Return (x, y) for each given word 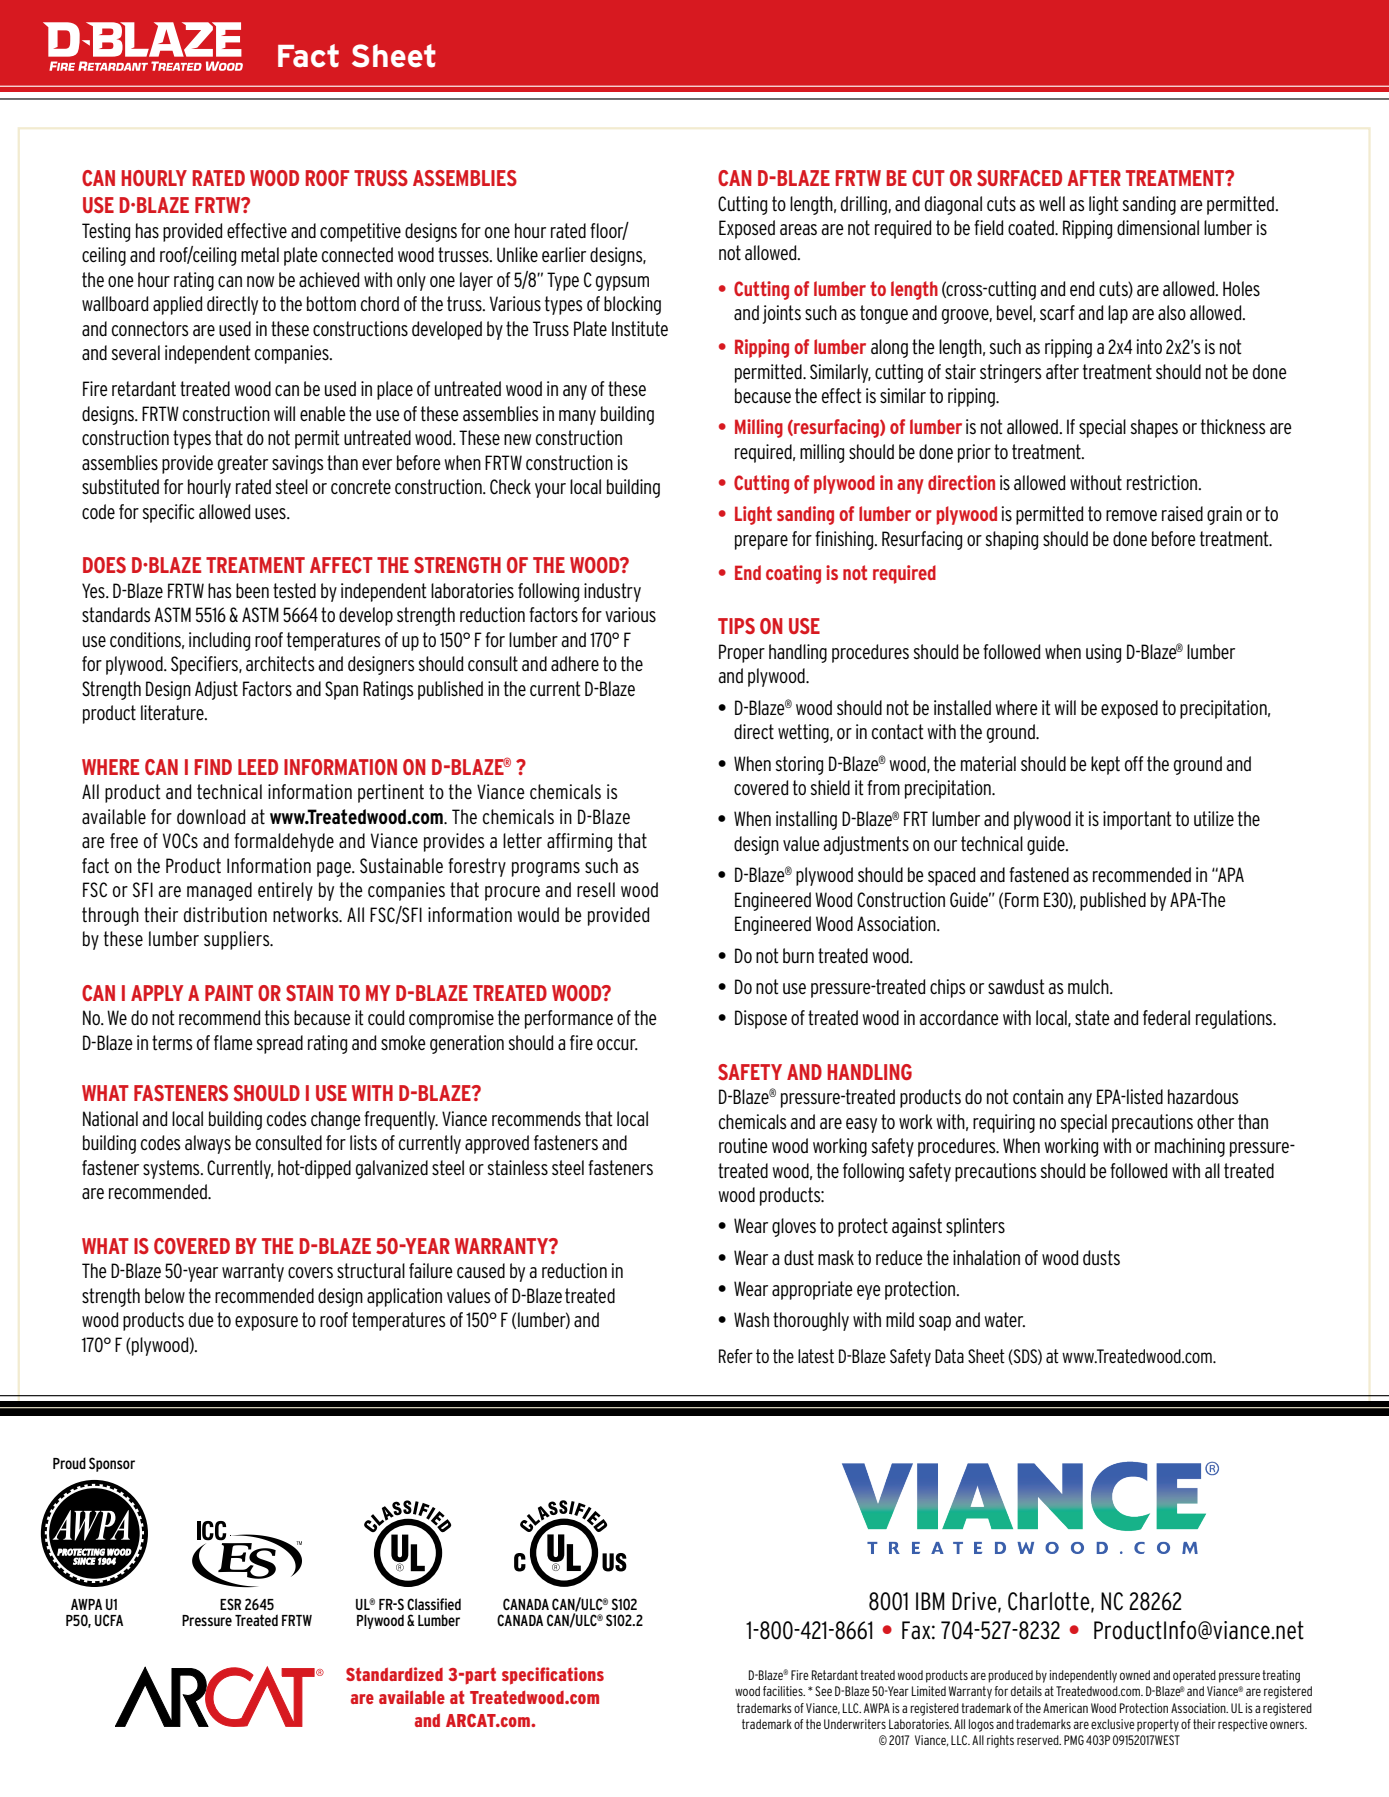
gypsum (622, 283)
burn (798, 955)
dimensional (1158, 228)
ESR (230, 1604)
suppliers (238, 940)
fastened (1039, 875)
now (260, 281)
